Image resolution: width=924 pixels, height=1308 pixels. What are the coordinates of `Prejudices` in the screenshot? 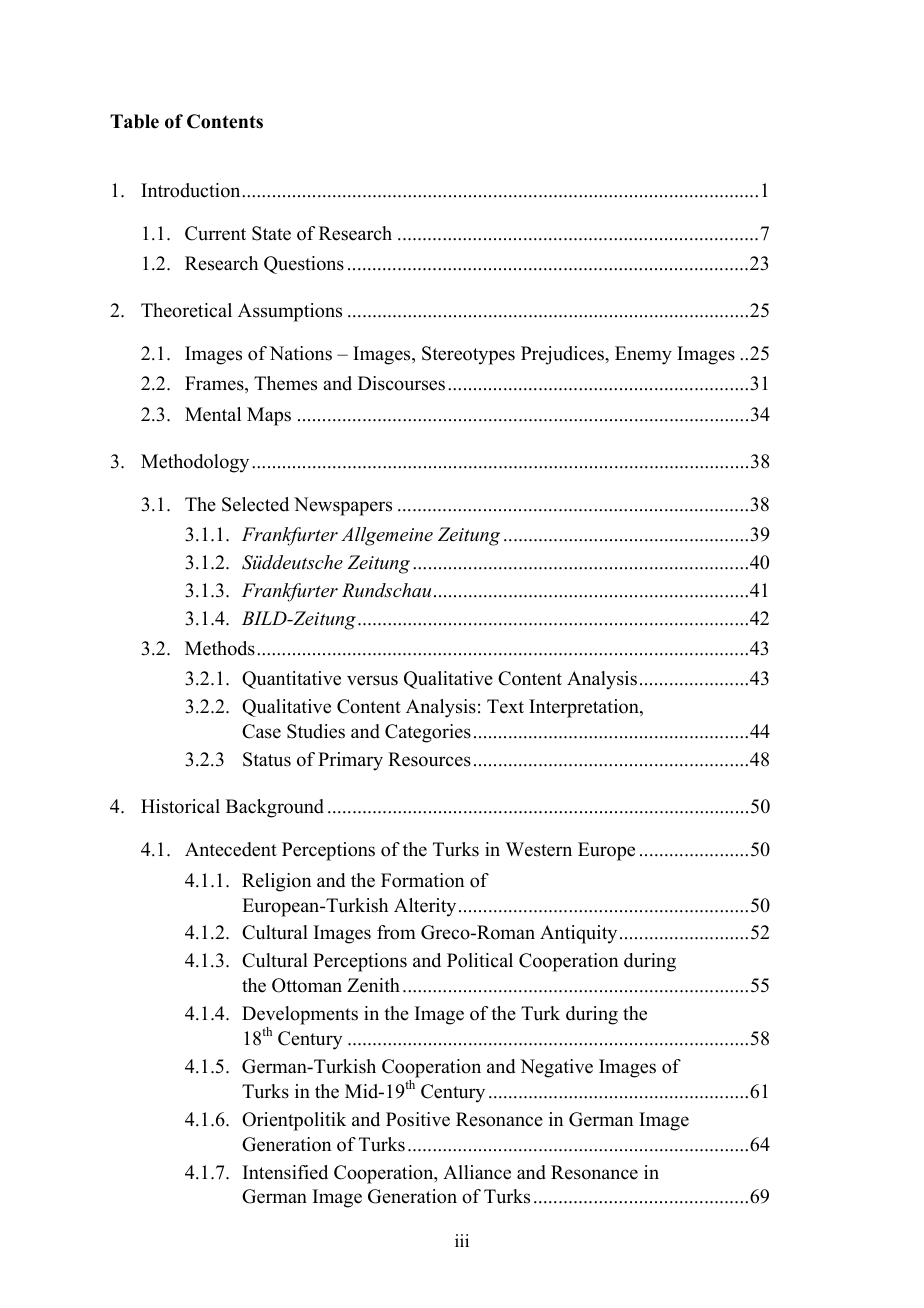 It's located at (563, 355).
